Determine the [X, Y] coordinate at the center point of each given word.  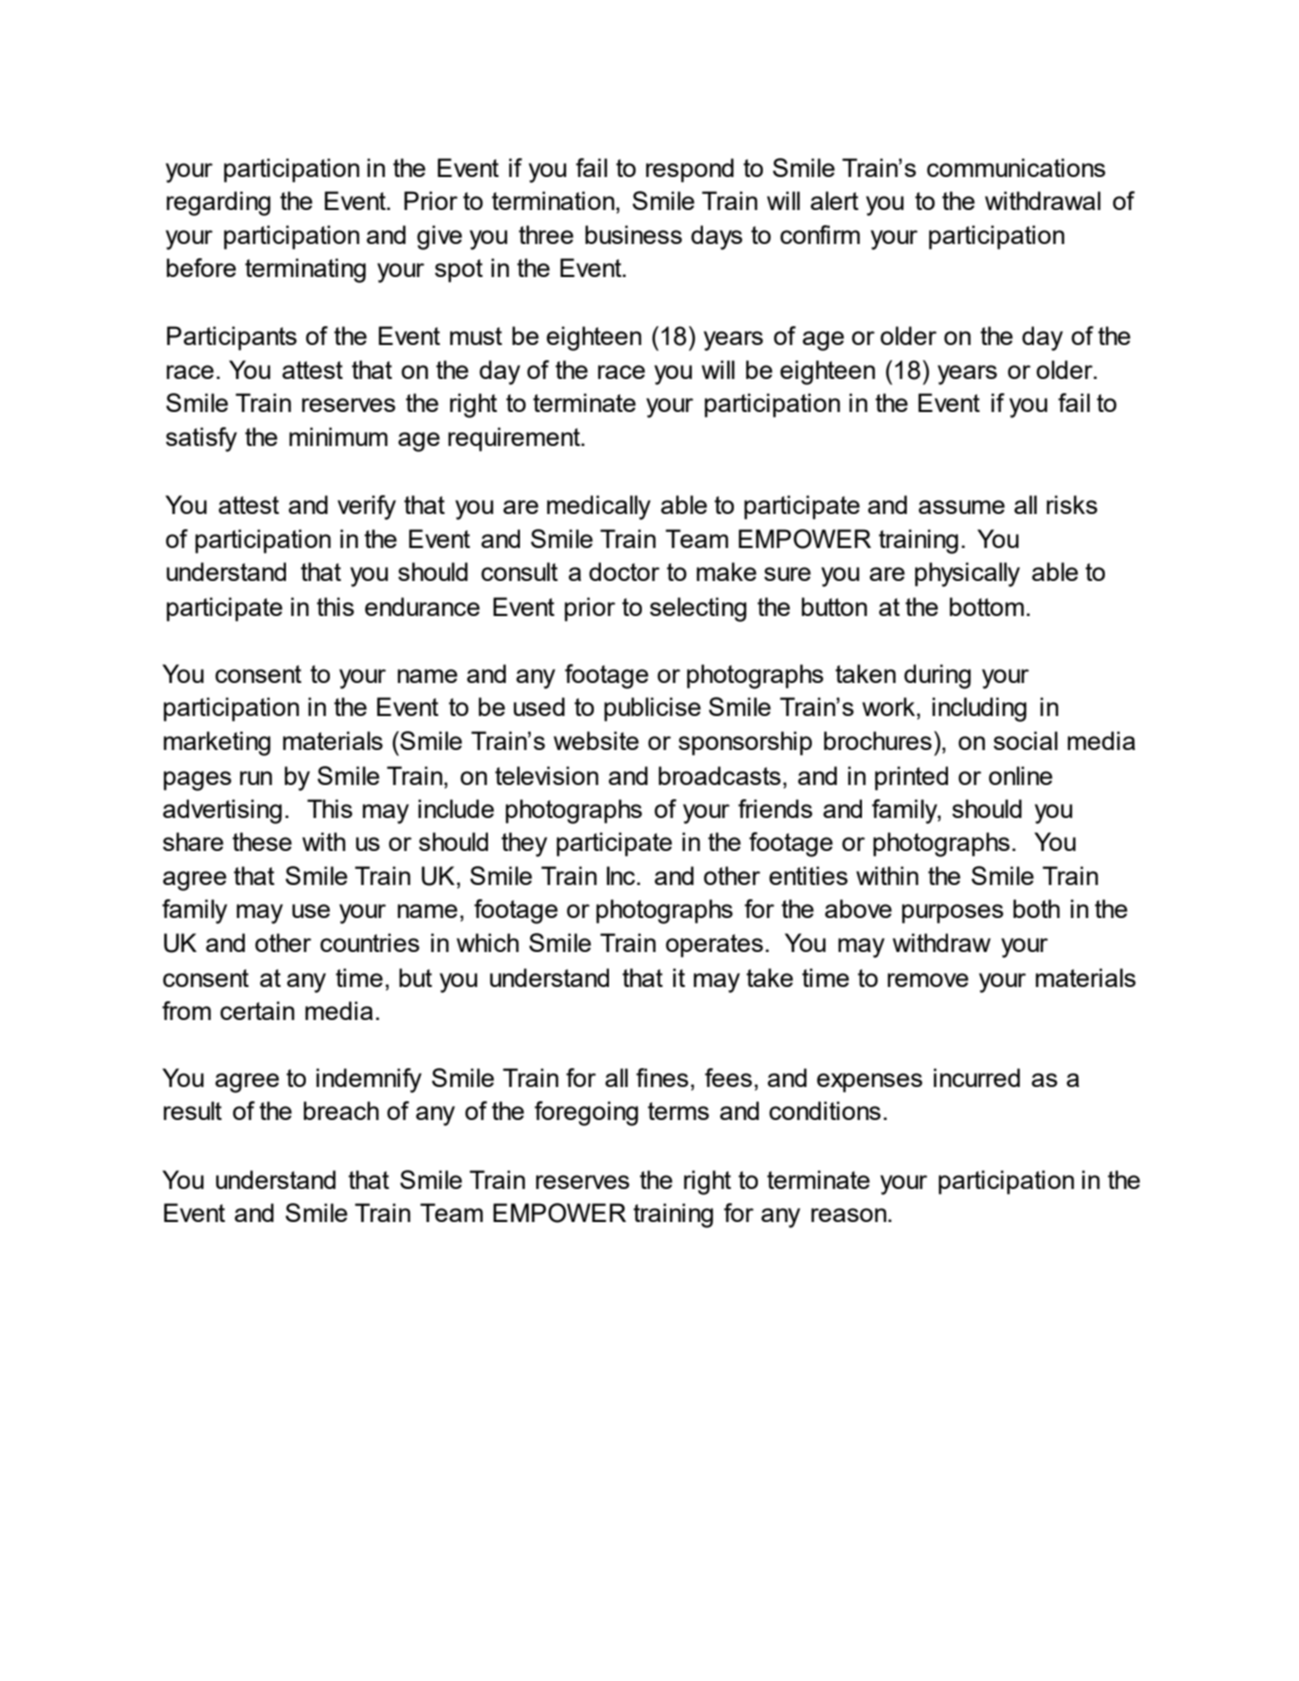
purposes [952, 914]
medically [599, 507]
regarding [219, 203]
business [633, 234]
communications [1016, 167]
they [524, 844]
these [262, 841]
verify [367, 507]
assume [962, 507]
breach [341, 1110]
